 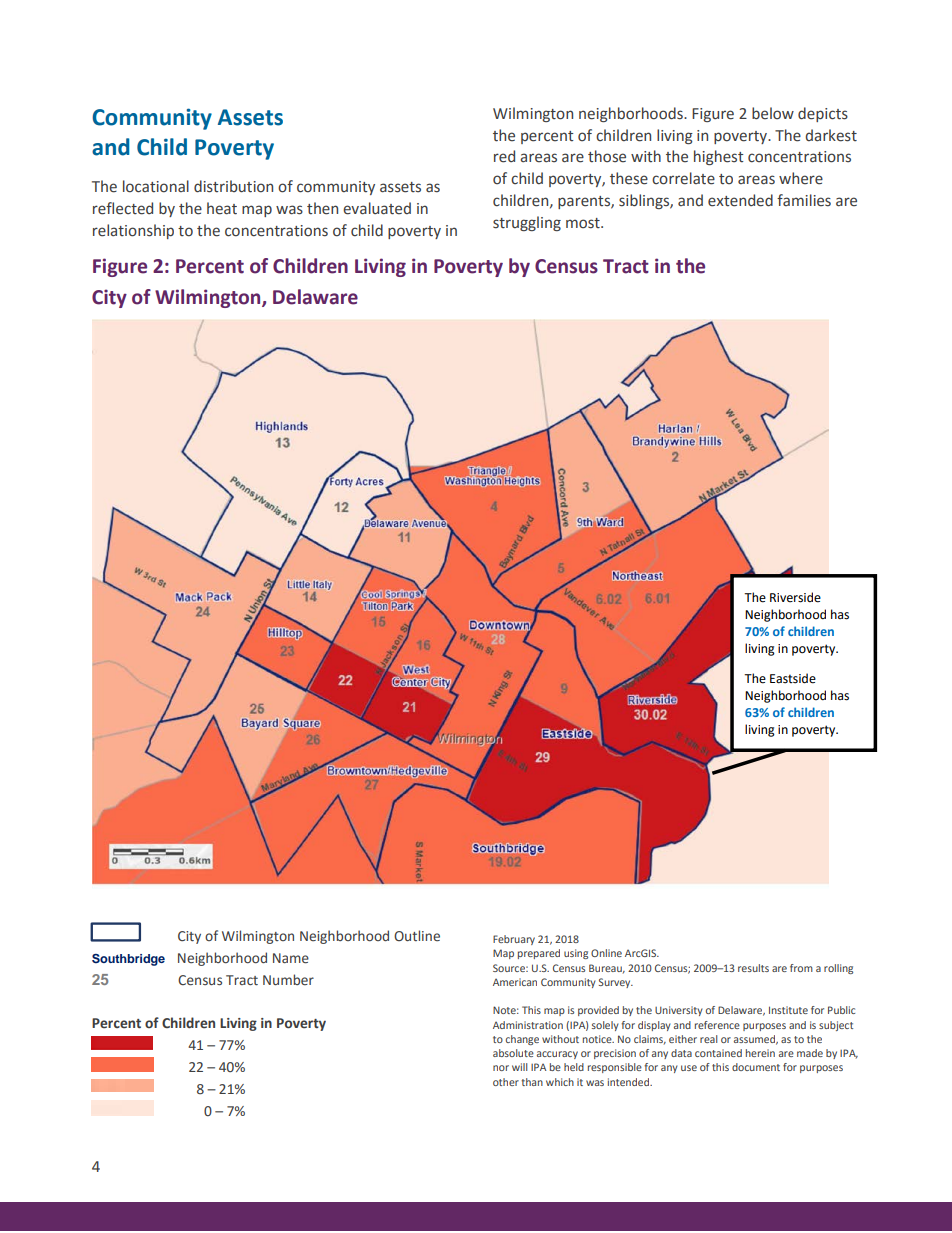 What do you see at coordinates (417, 935) in the screenshot?
I see `Outline` at bounding box center [417, 935].
